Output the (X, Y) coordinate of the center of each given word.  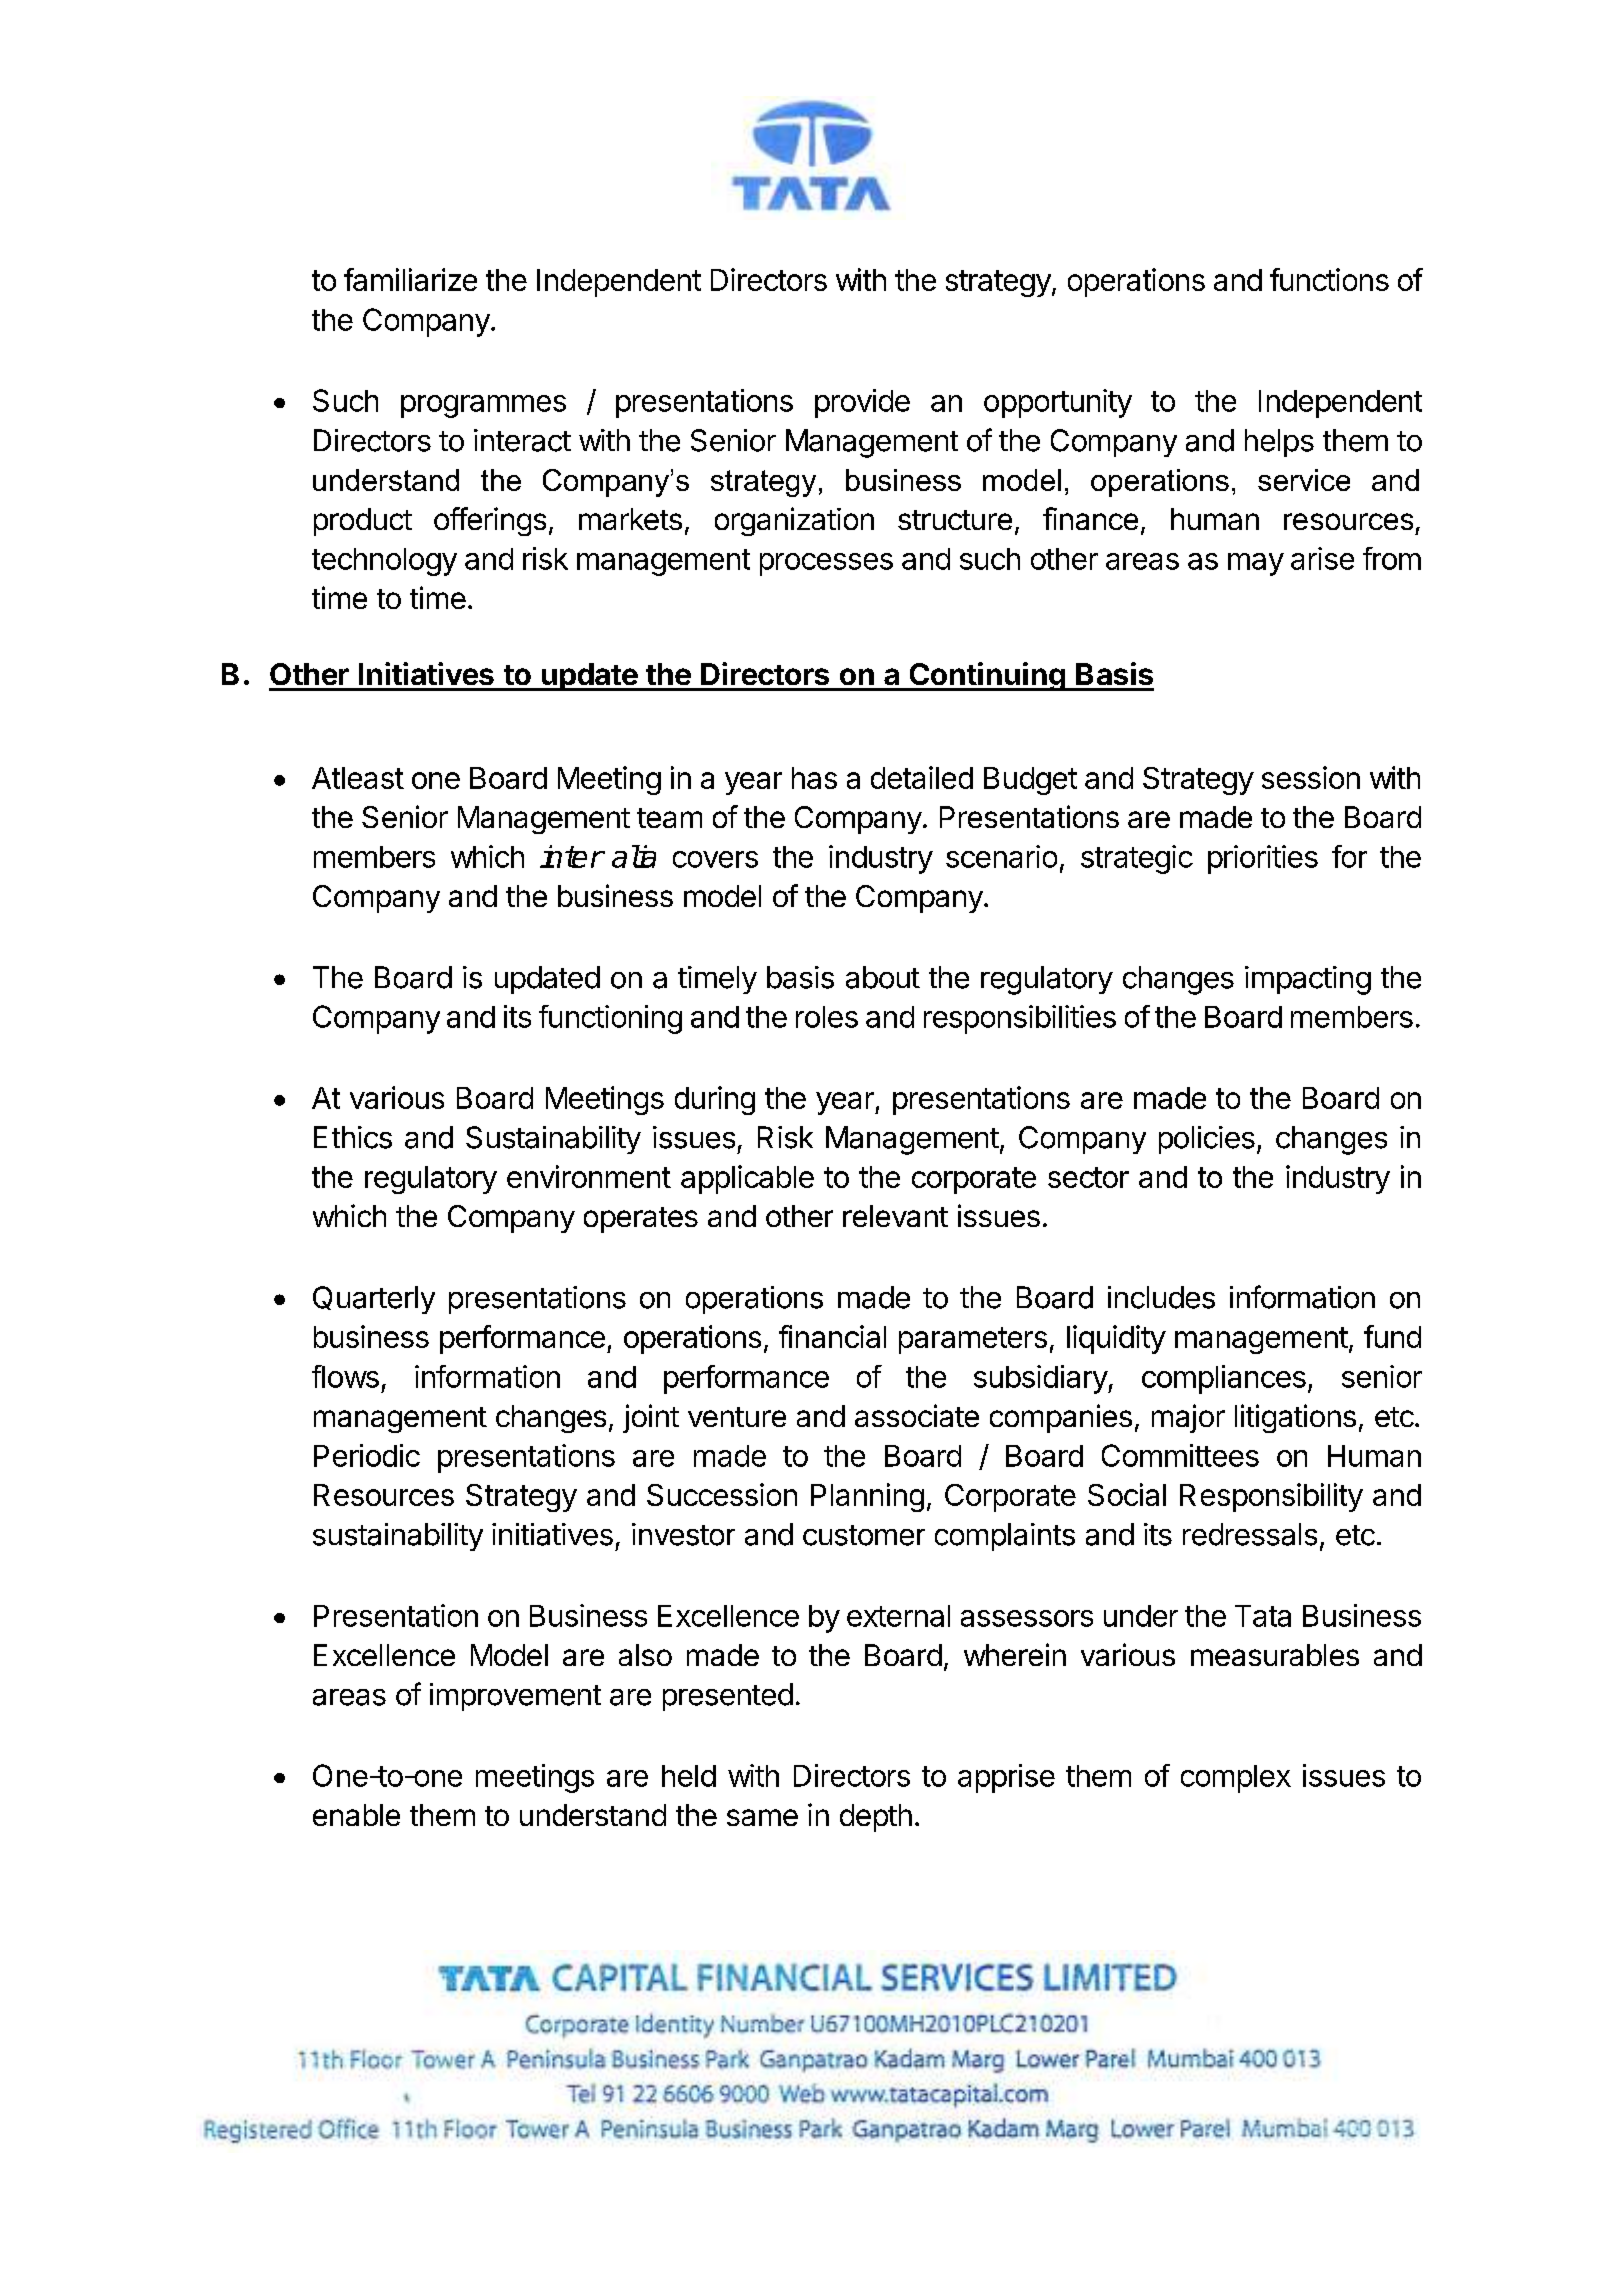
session (1311, 777)
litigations (1295, 1418)
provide (862, 403)
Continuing (987, 676)
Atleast (358, 778)
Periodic (367, 1455)
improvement (515, 1697)
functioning (610, 1019)
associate (917, 1415)
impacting (1308, 980)
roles (827, 1017)
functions (1329, 279)
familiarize (410, 279)
